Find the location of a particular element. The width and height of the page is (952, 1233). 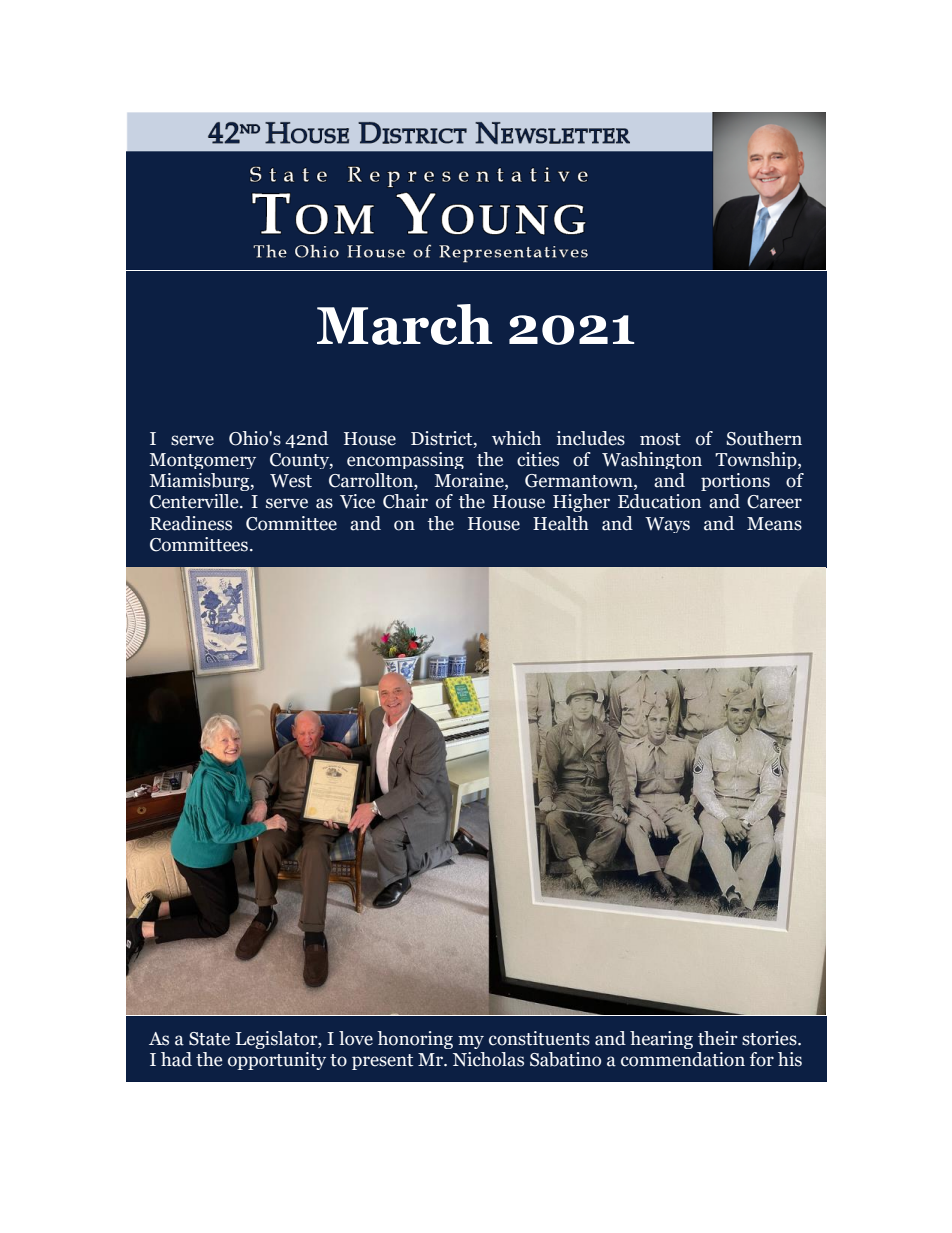

constituents is located at coordinates (539, 1038).
